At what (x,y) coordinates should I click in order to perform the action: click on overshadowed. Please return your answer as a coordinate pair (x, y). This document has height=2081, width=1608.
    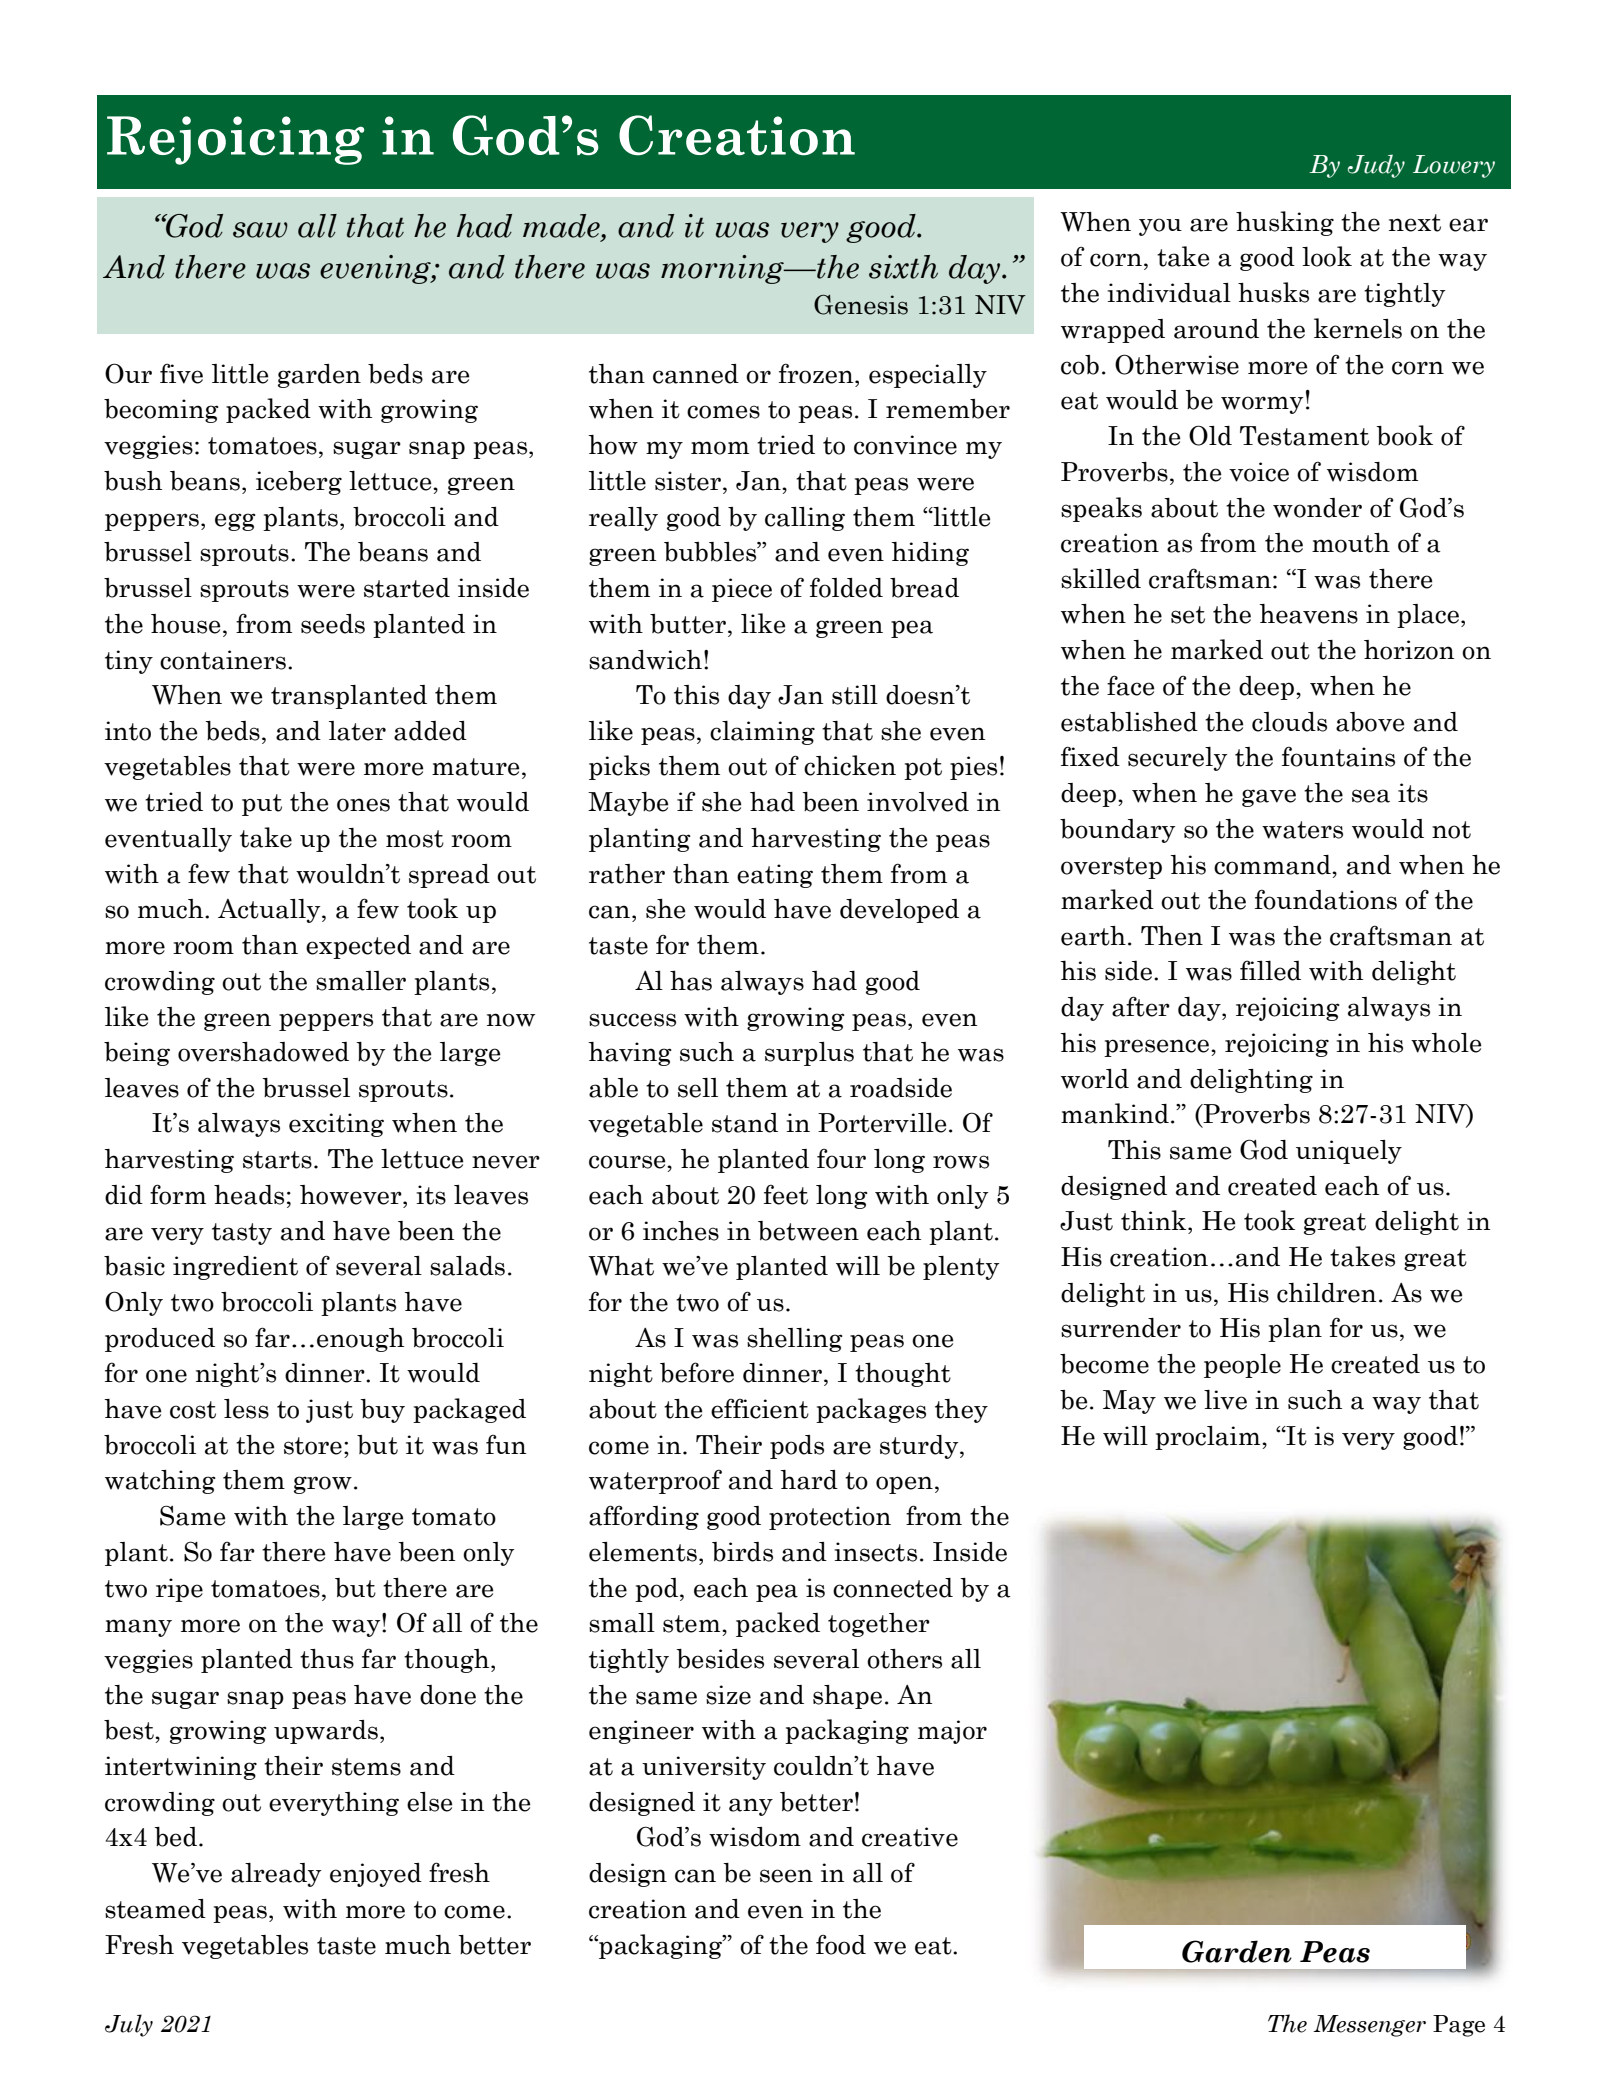
    Looking at the image, I should click on (263, 1052).
